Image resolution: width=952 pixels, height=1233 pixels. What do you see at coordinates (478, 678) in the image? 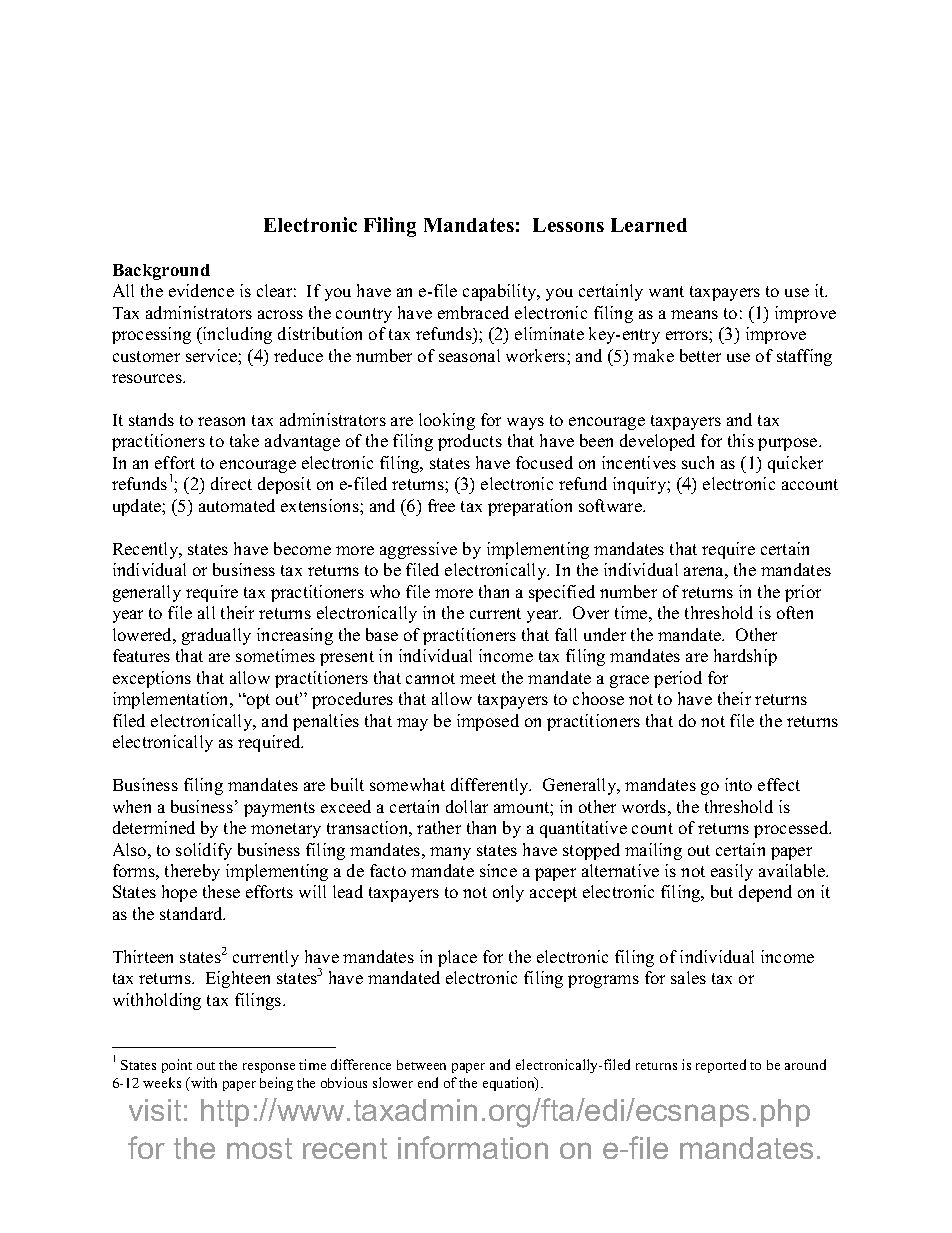
I see `meet` at bounding box center [478, 678].
